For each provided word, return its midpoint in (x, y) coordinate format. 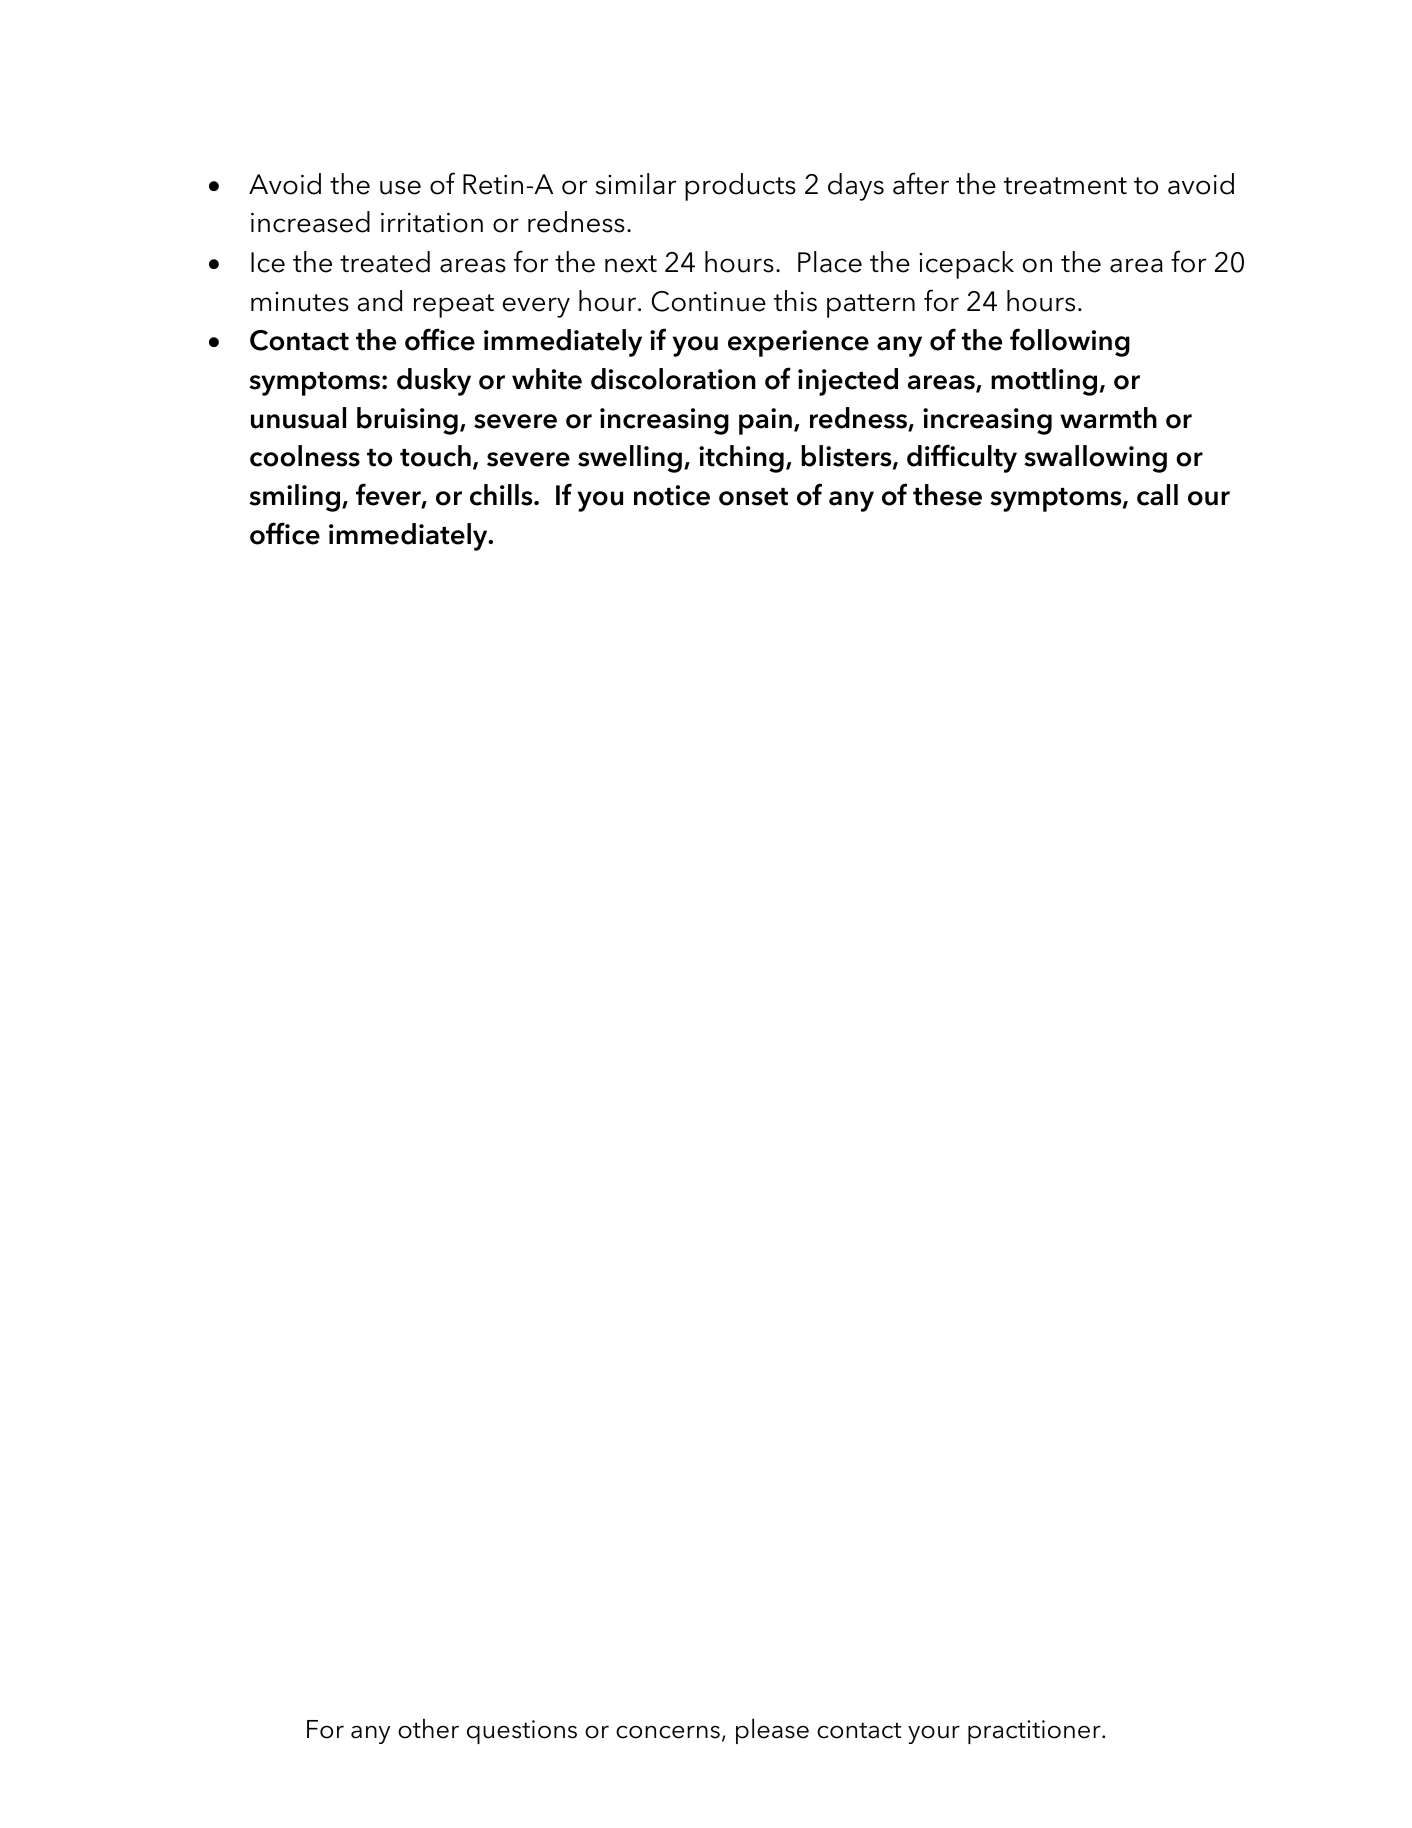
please (772, 1731)
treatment (1065, 186)
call (1157, 495)
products (740, 187)
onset (753, 497)
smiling (294, 498)
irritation (432, 222)
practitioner (1035, 1732)
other (428, 1728)
